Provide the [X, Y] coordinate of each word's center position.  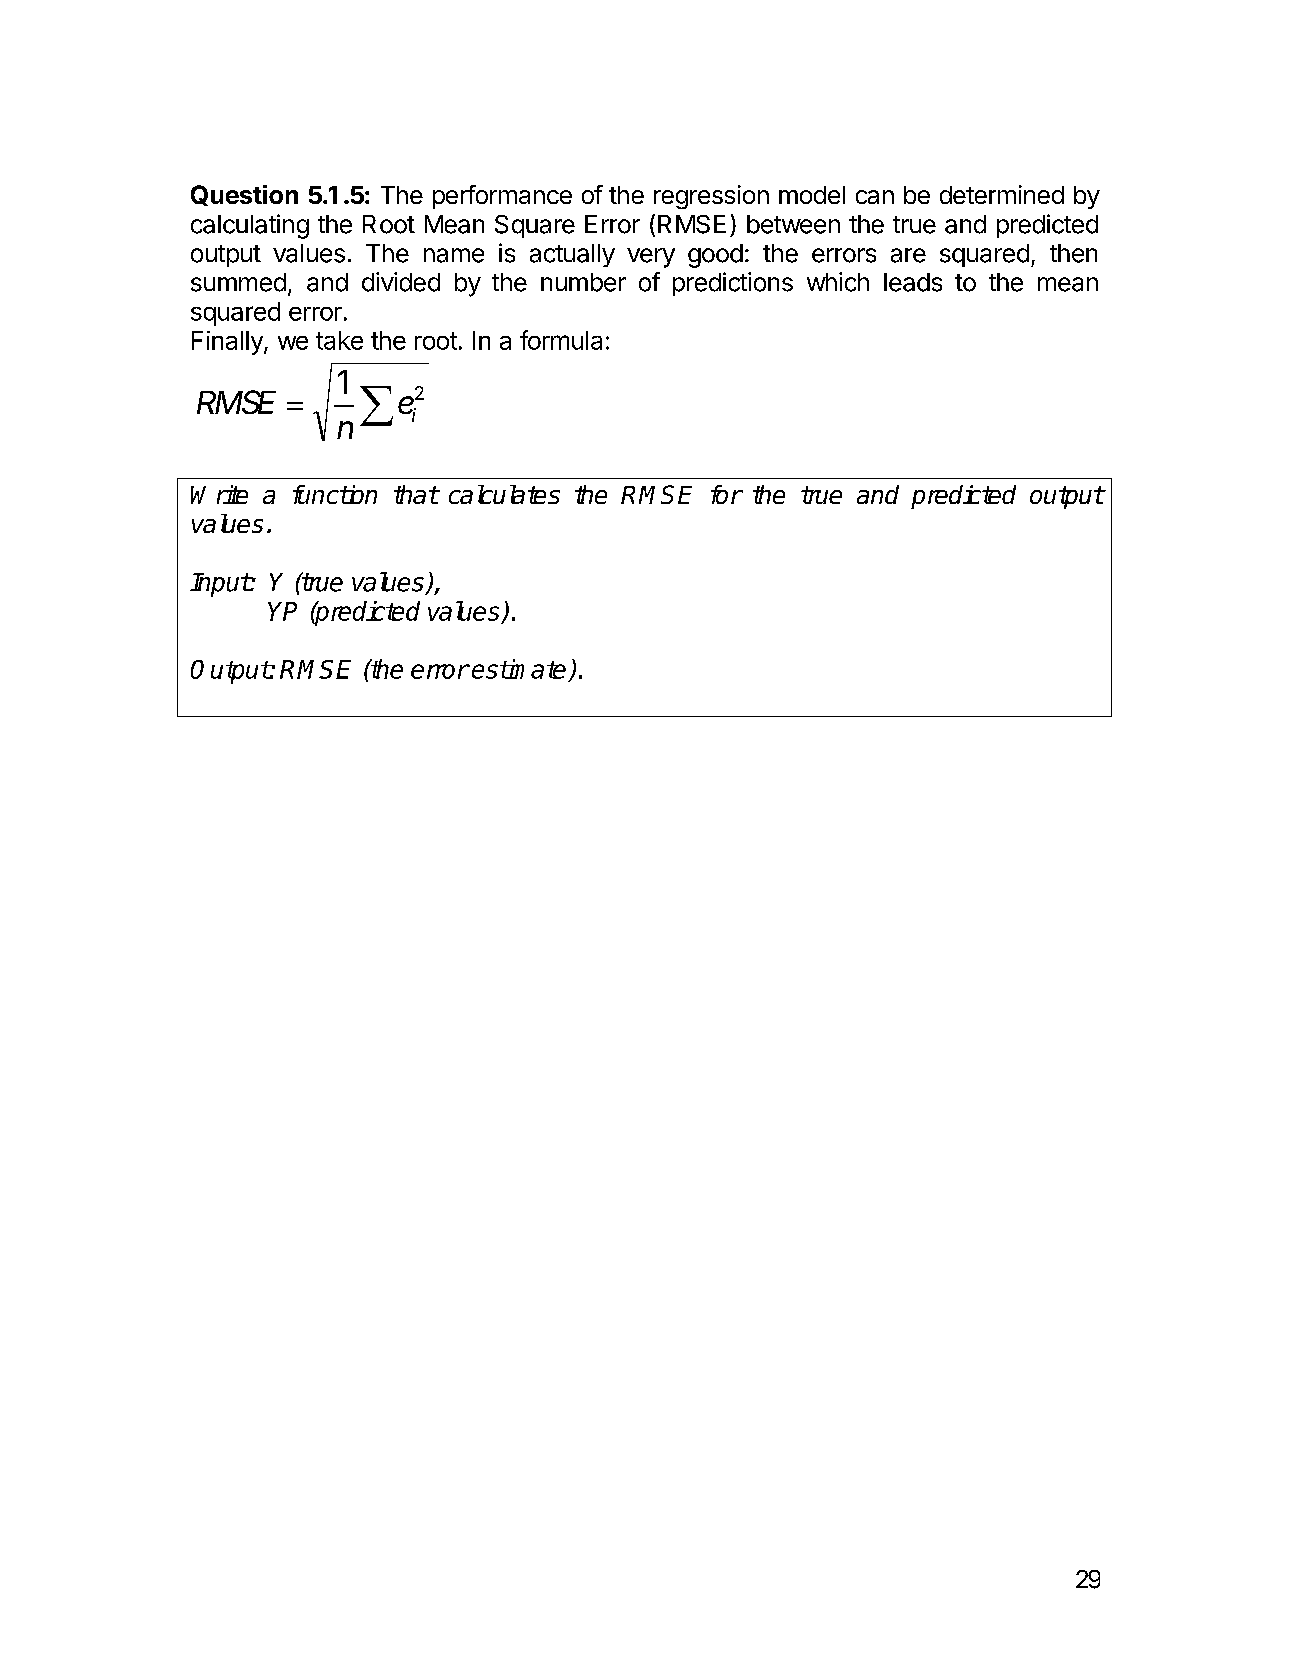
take [339, 340]
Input [220, 585]
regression [711, 197]
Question [244, 195]
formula [561, 340]
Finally [228, 343]
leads [913, 282]
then [1073, 253]
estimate [519, 669]
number [583, 282]
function [335, 494]
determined [1002, 194]
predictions [733, 284]
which [838, 282]
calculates [504, 494]
